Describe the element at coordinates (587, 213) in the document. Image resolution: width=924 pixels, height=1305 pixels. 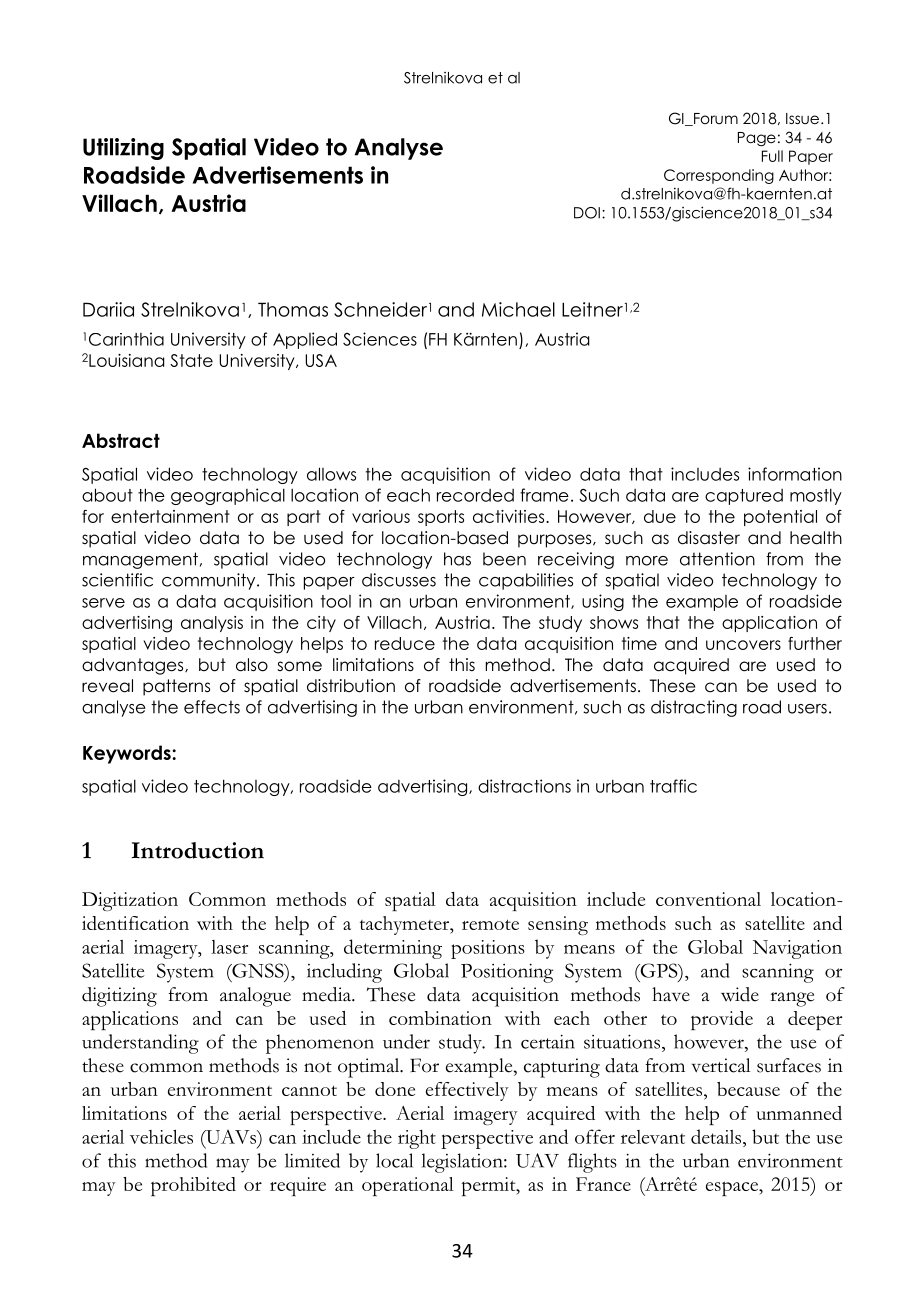
I see `DOI` at that location.
